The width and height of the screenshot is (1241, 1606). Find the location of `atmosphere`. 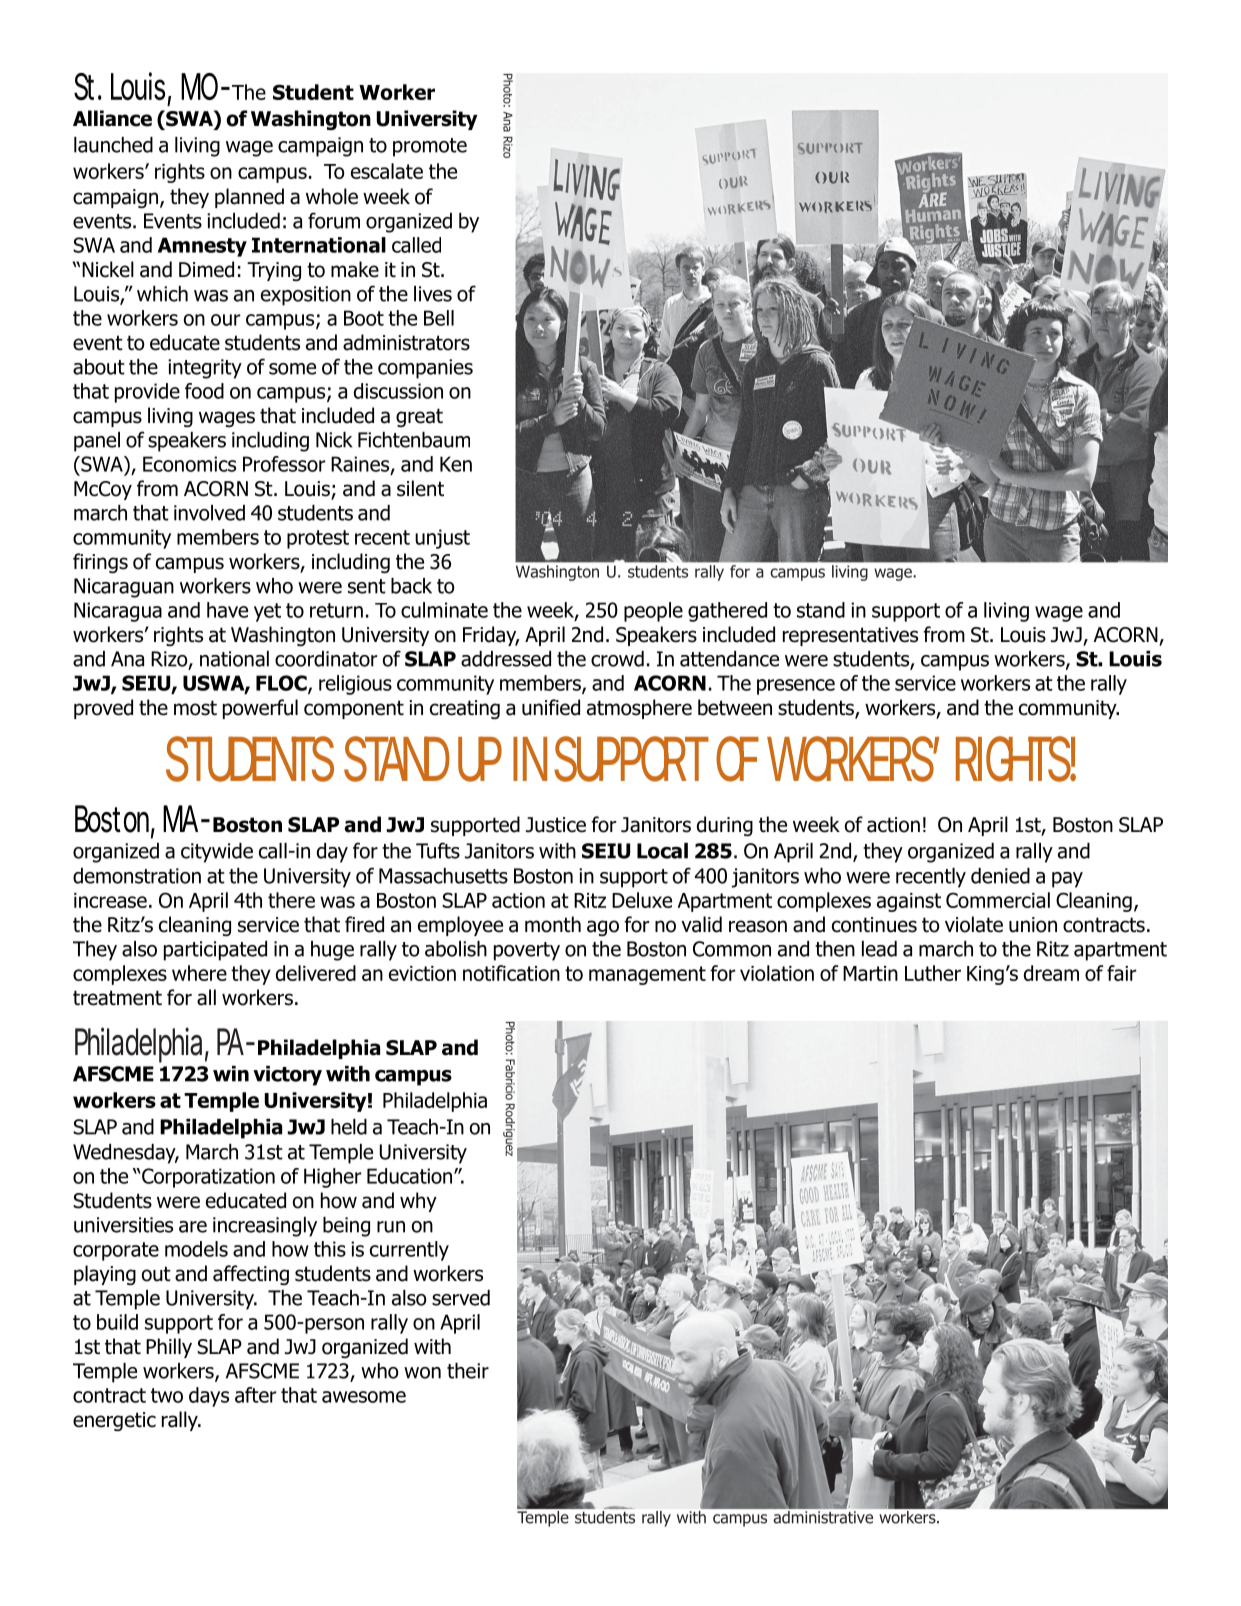

atmosphere is located at coordinates (639, 709).
